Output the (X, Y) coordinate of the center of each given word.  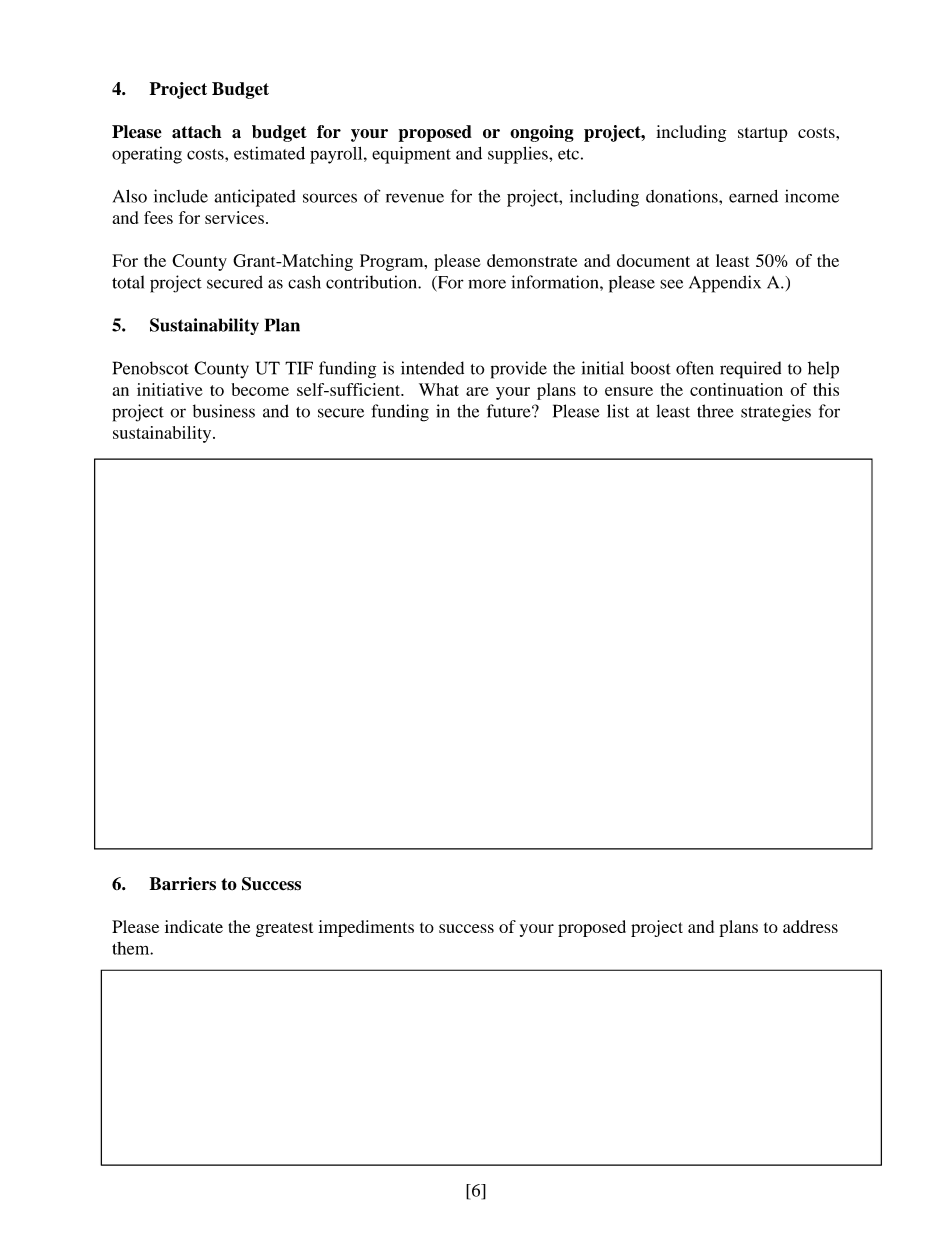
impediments (366, 928)
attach (196, 132)
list (618, 411)
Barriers (183, 884)
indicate (194, 926)
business (224, 411)
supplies (519, 155)
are (477, 391)
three (715, 411)
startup (763, 134)
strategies (776, 413)
